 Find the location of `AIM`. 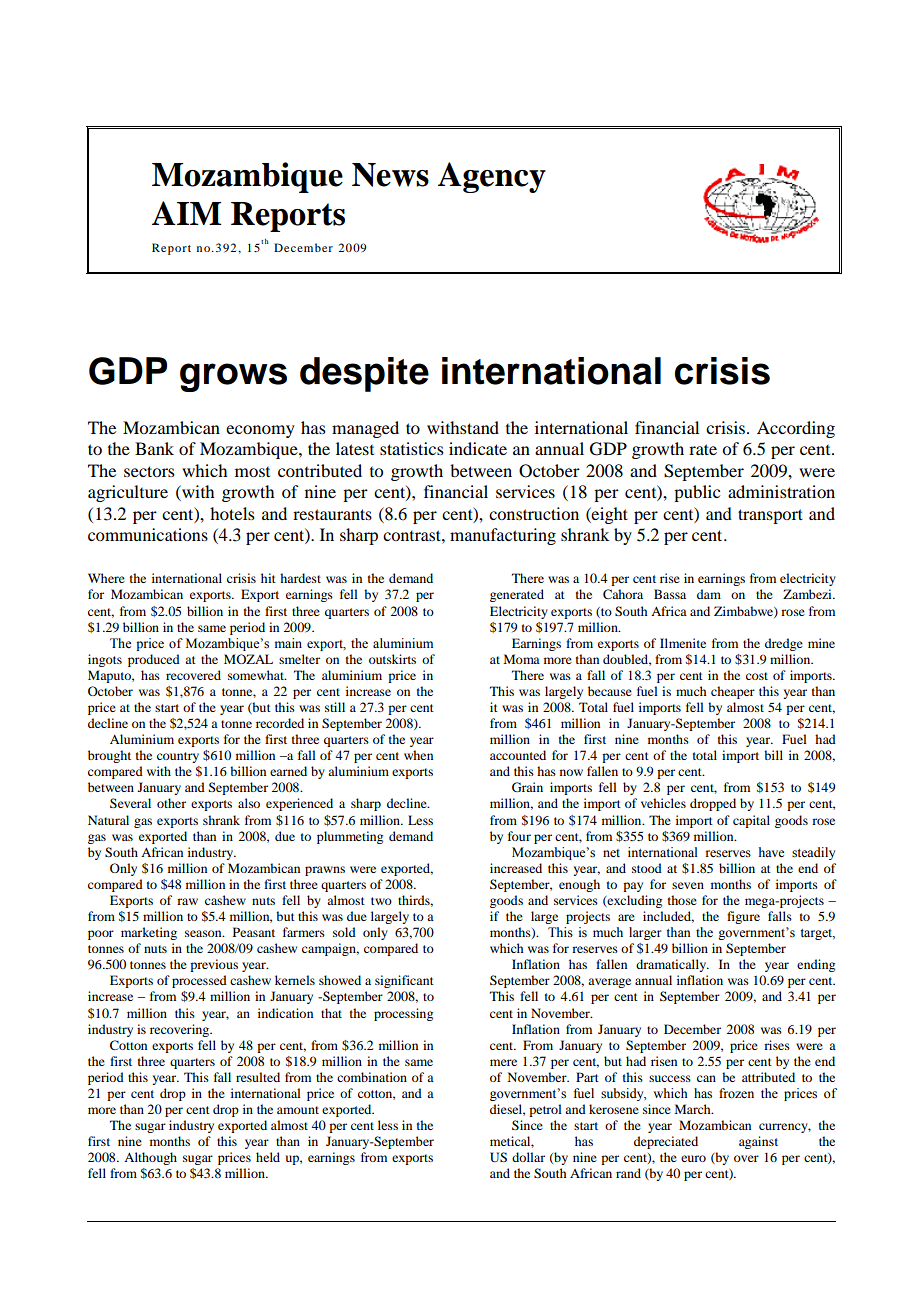

AIM is located at coordinates (186, 213).
